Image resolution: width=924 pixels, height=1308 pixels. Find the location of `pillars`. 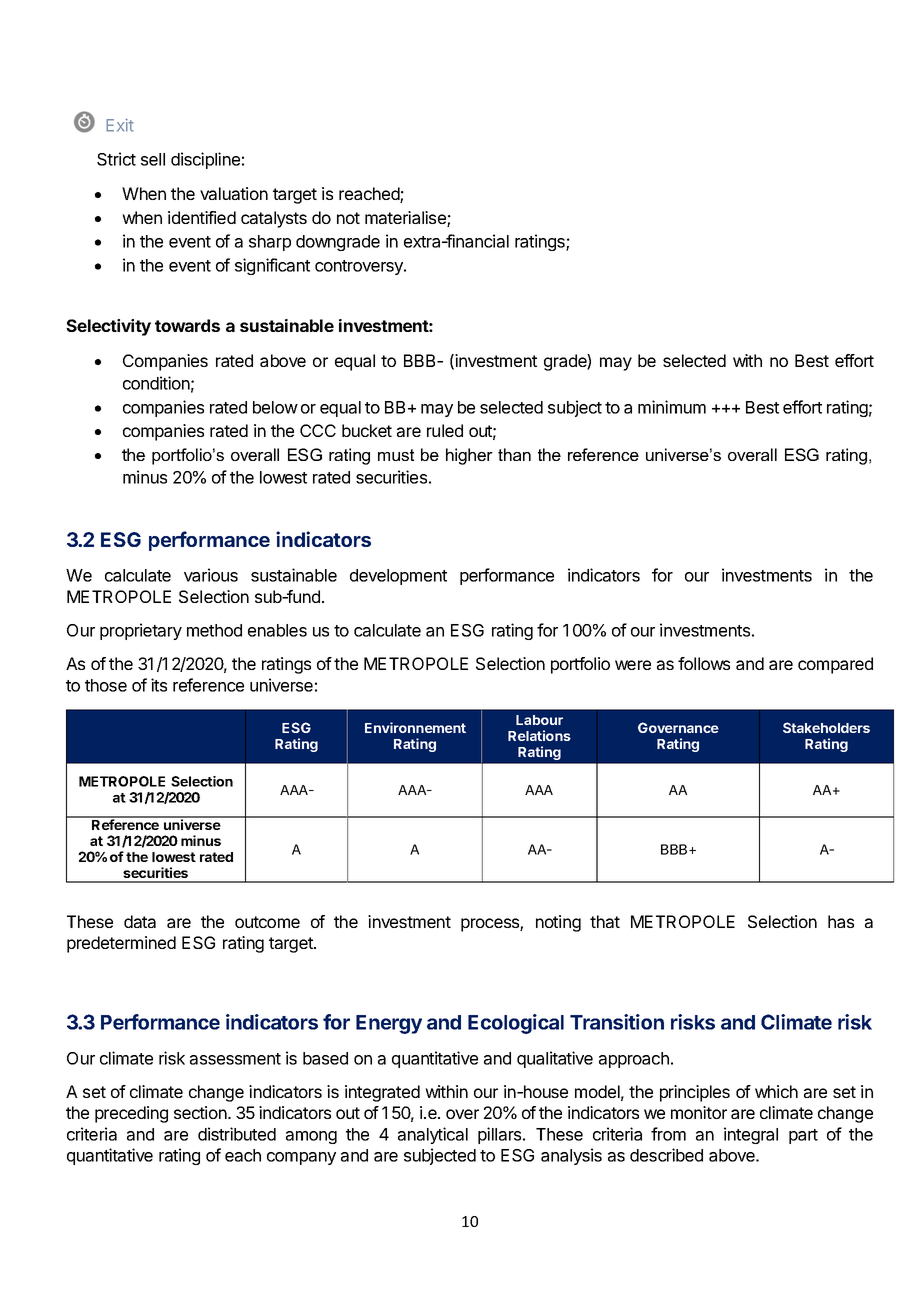

pillars is located at coordinates (501, 1135).
